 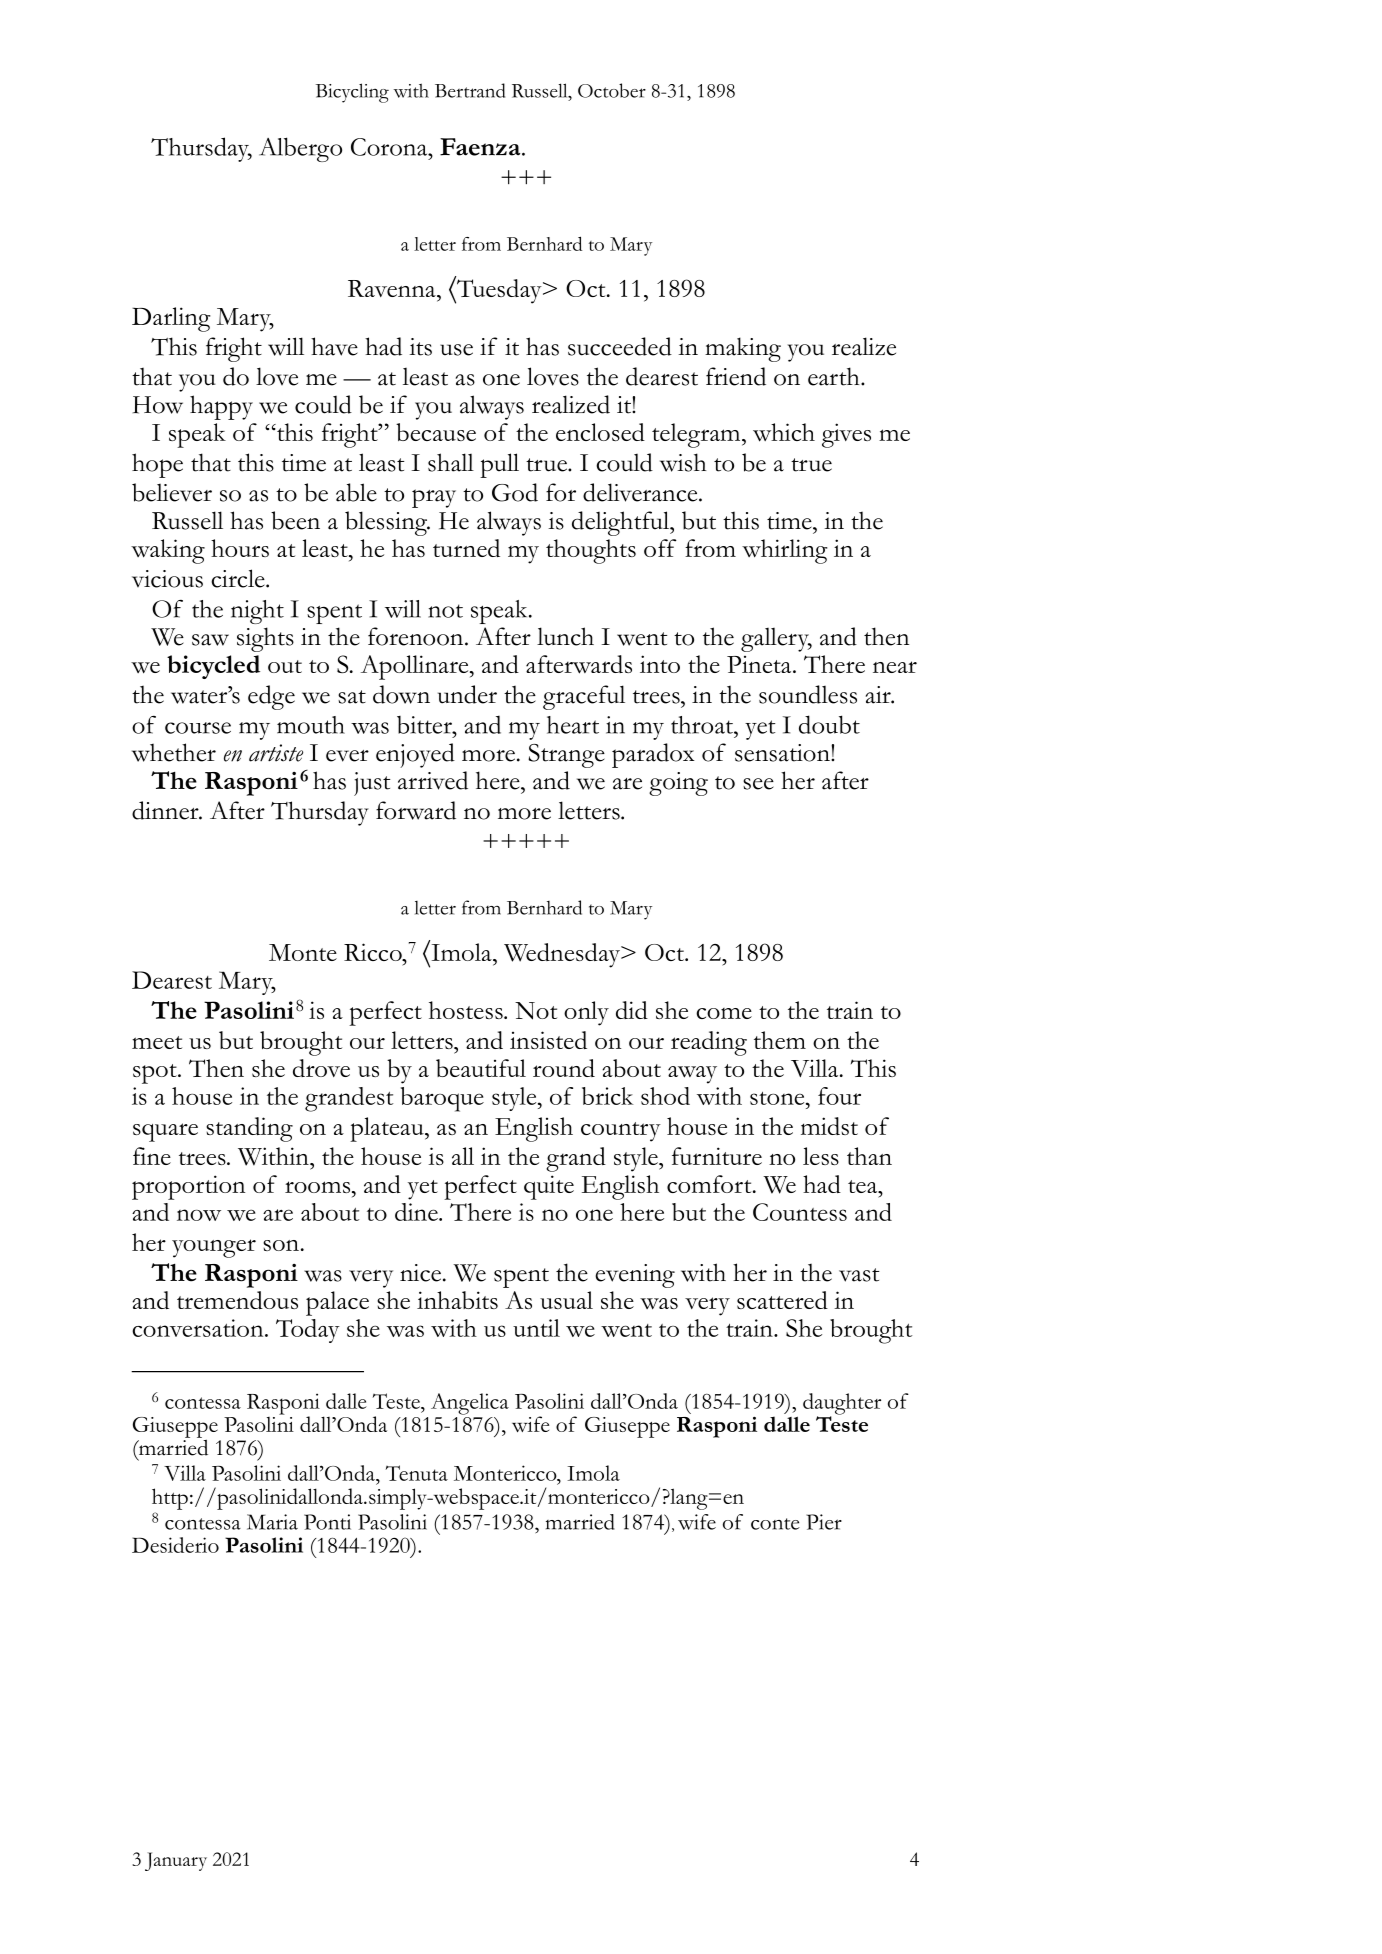 I want to click on Bertrand, so click(x=470, y=90).
